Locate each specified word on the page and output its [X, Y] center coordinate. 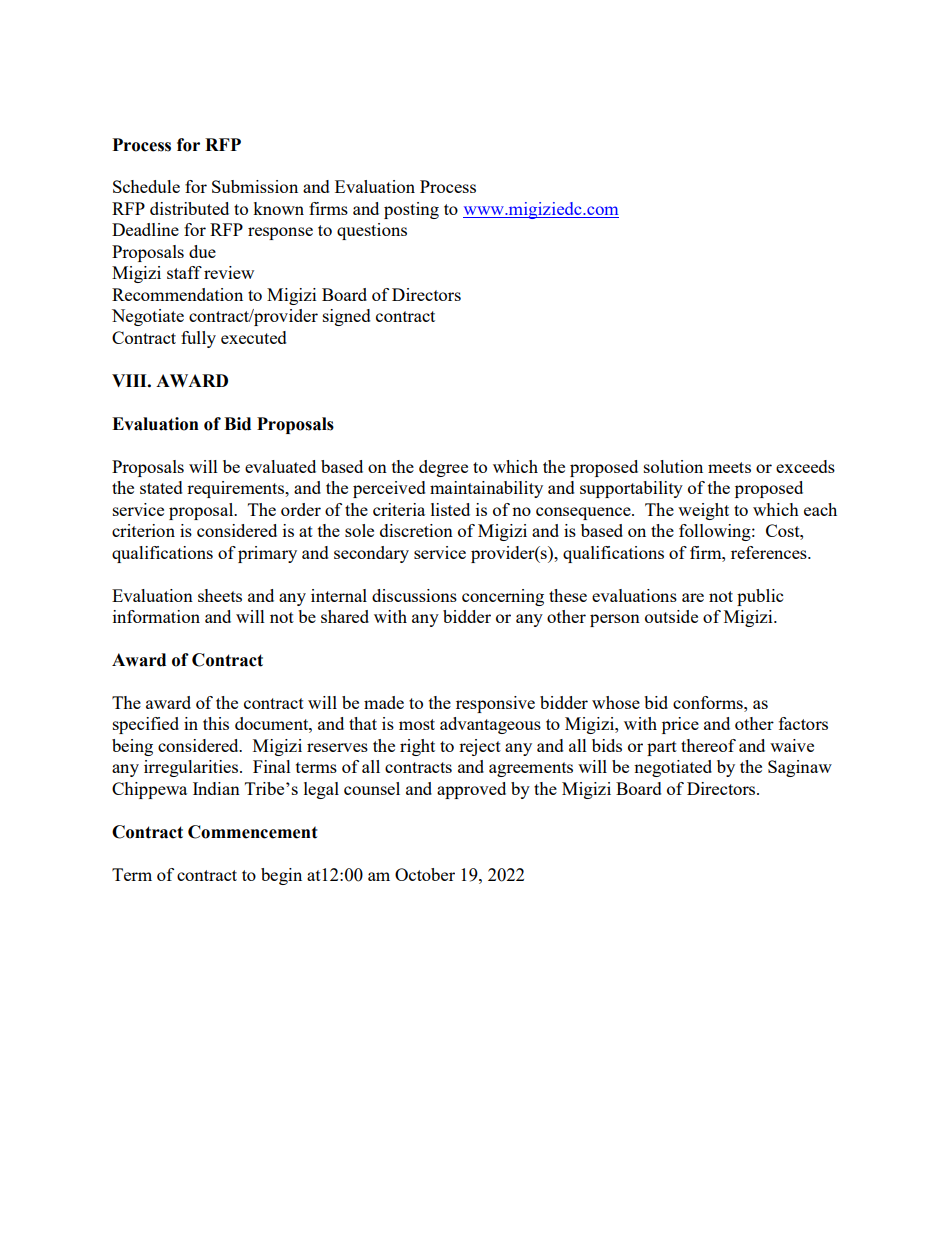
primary [267, 554]
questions [372, 231]
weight [703, 511]
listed [450, 509]
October [425, 874]
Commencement [252, 832]
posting [411, 210]
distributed [189, 208]
